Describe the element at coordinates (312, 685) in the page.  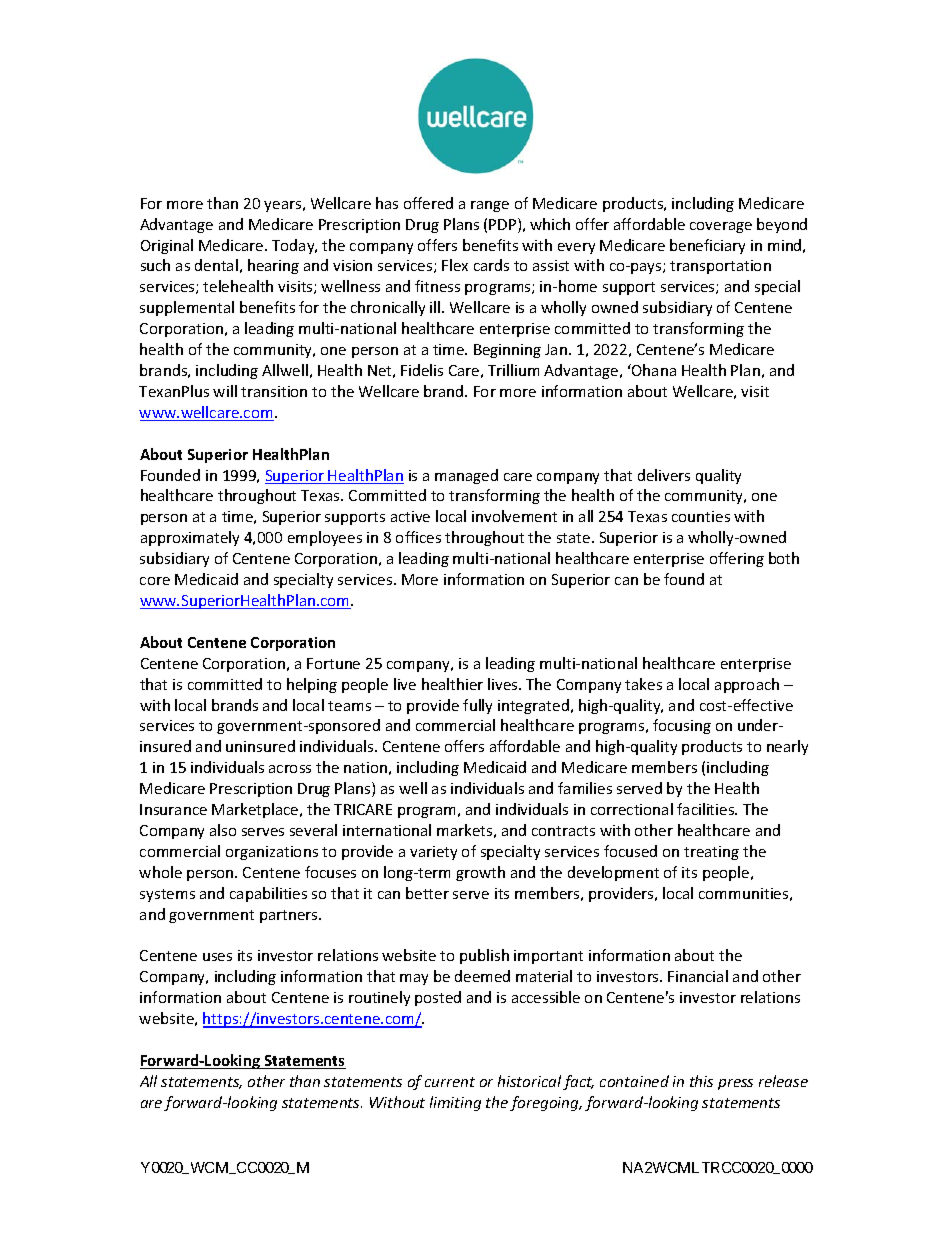
I see `helping` at that location.
